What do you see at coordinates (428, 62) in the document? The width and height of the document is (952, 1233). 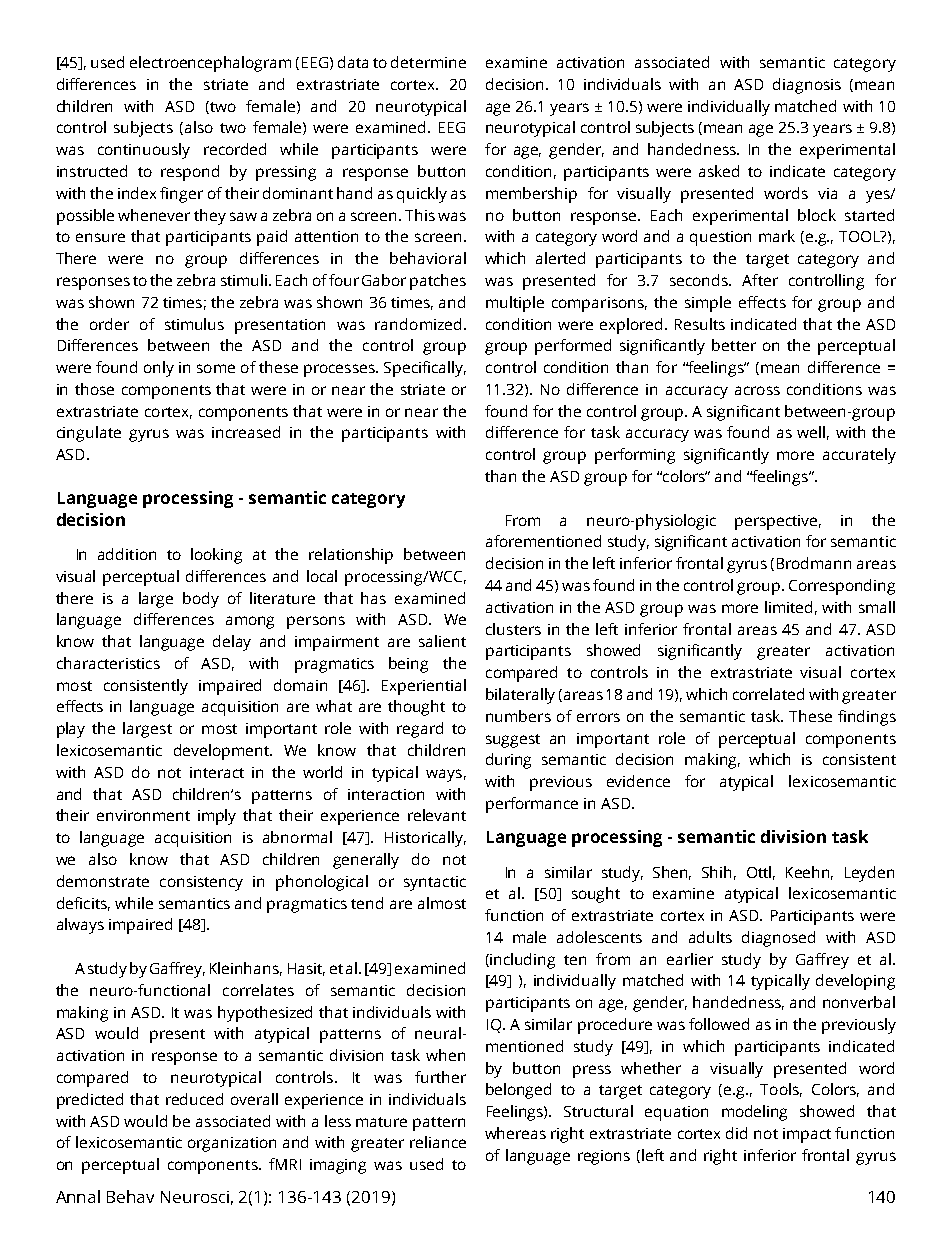 I see `determine` at bounding box center [428, 62].
